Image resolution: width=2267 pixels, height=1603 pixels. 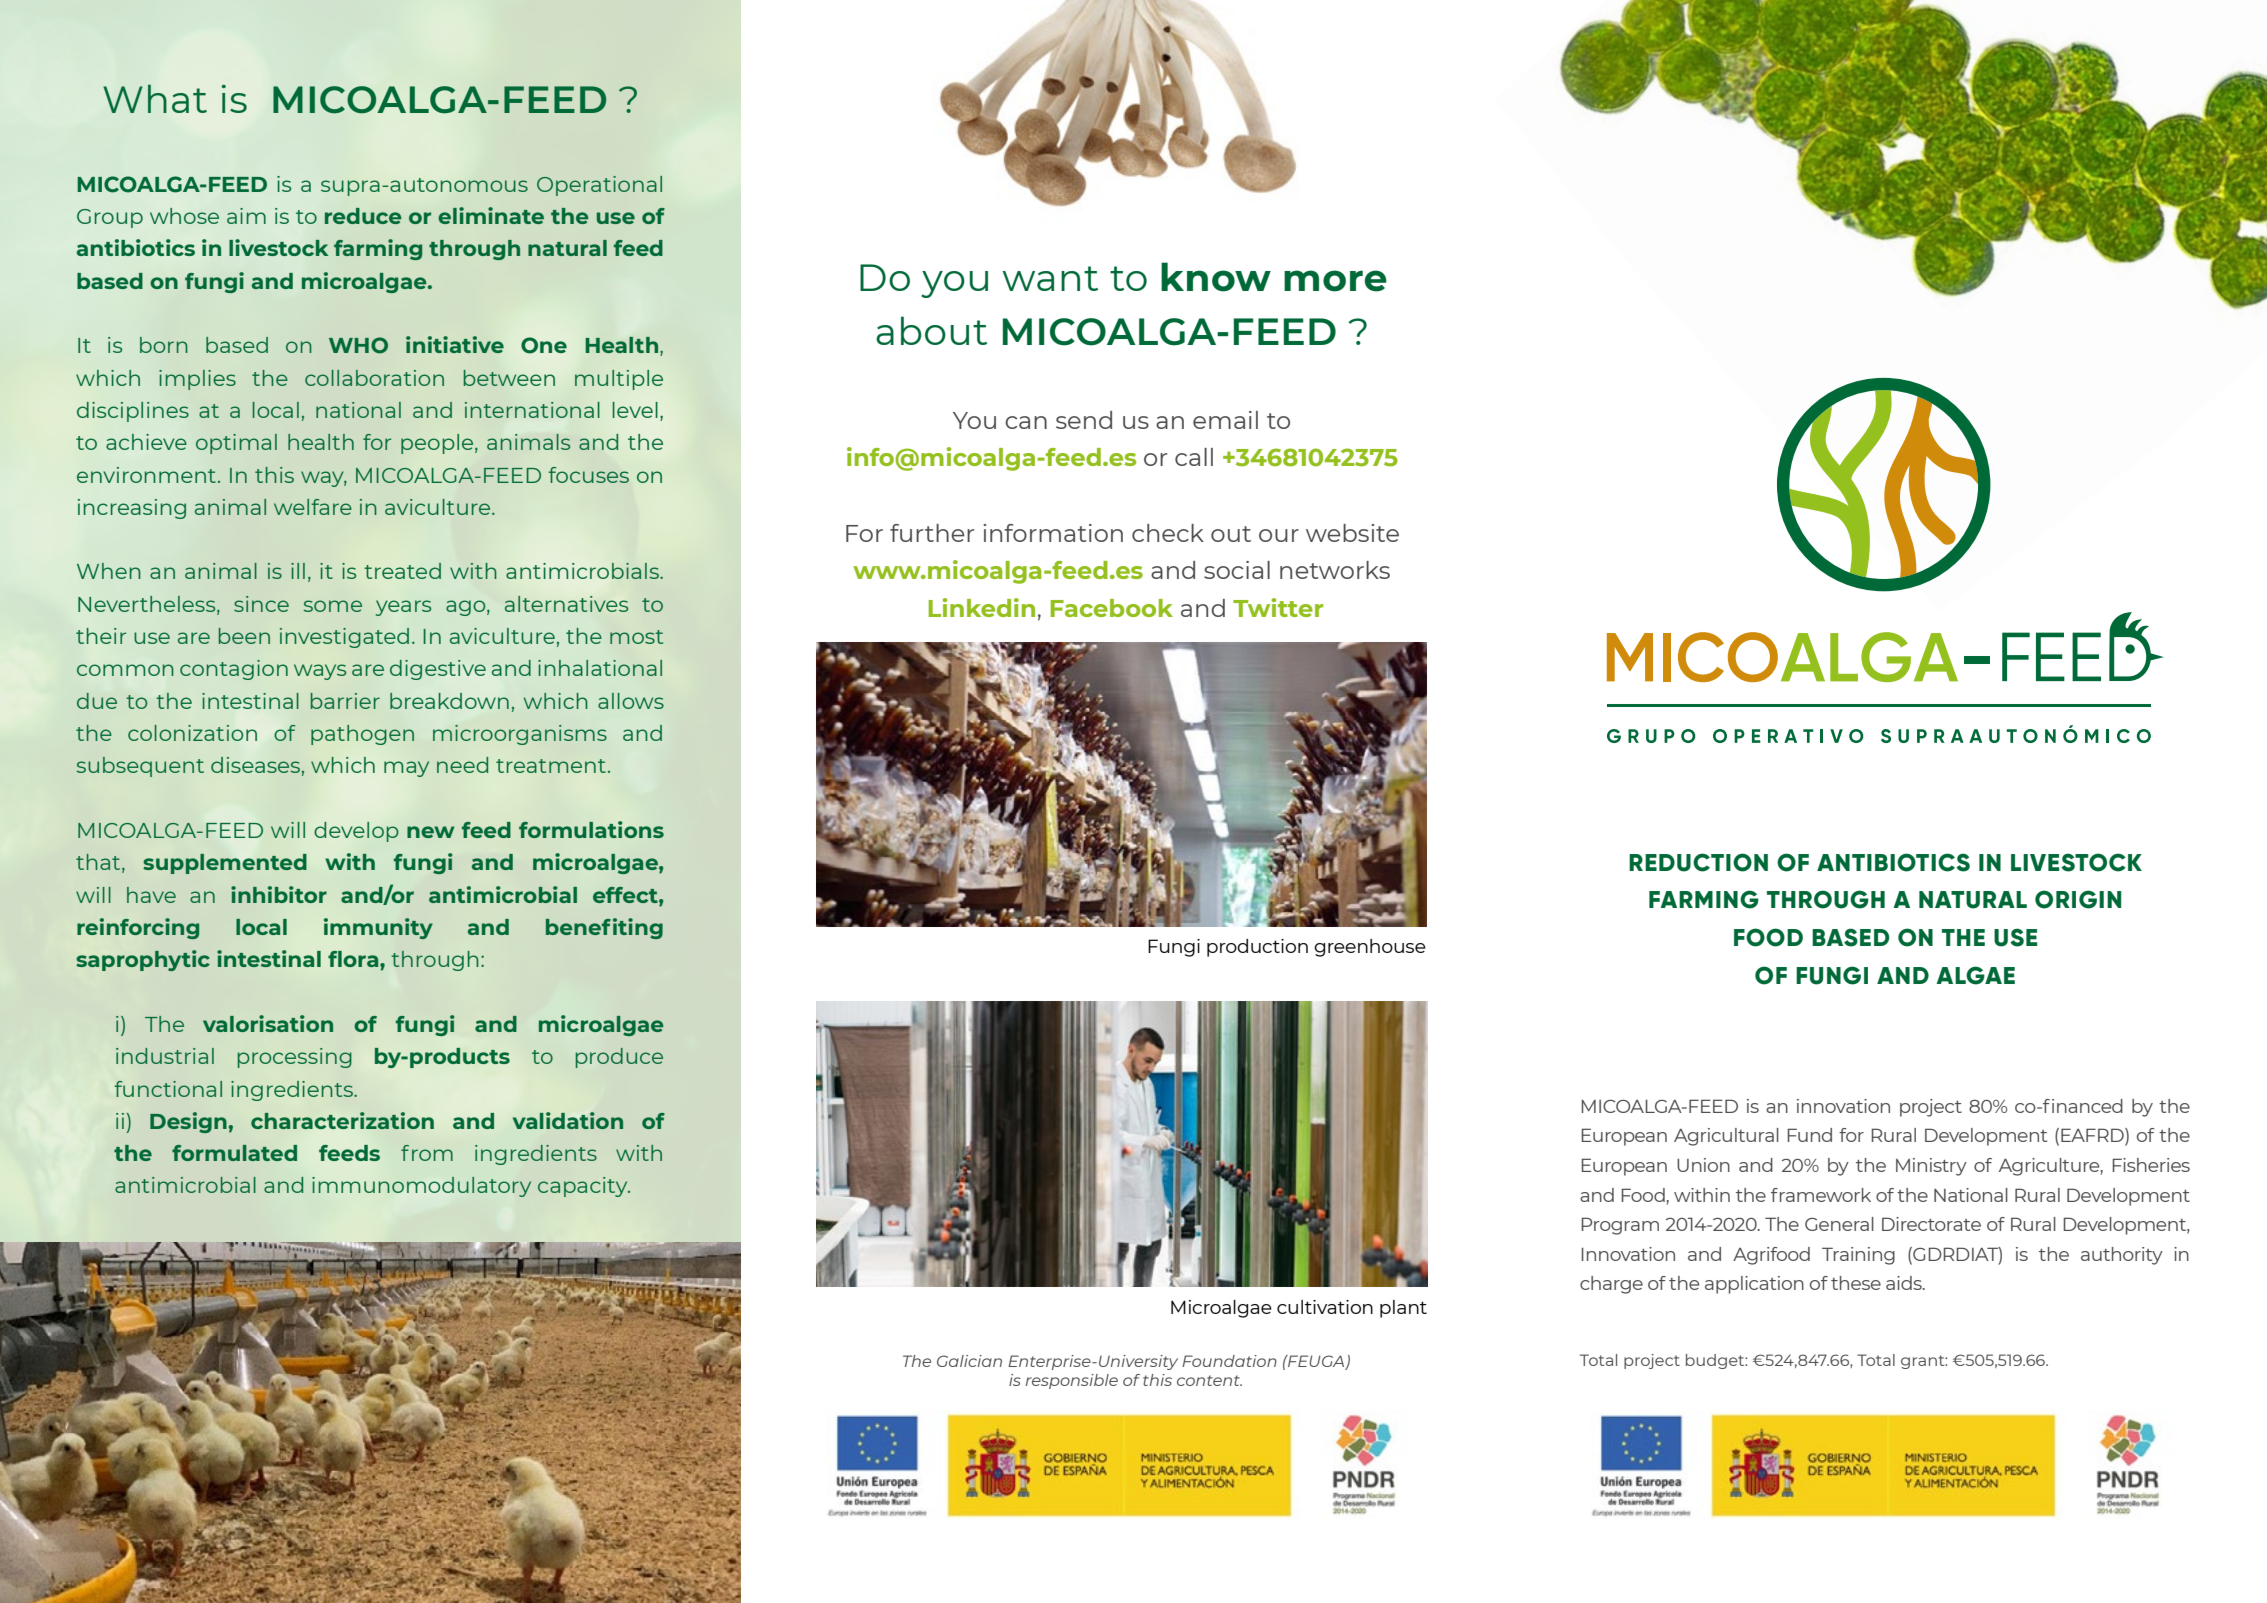 I want to click on more, so click(x=1335, y=281).
